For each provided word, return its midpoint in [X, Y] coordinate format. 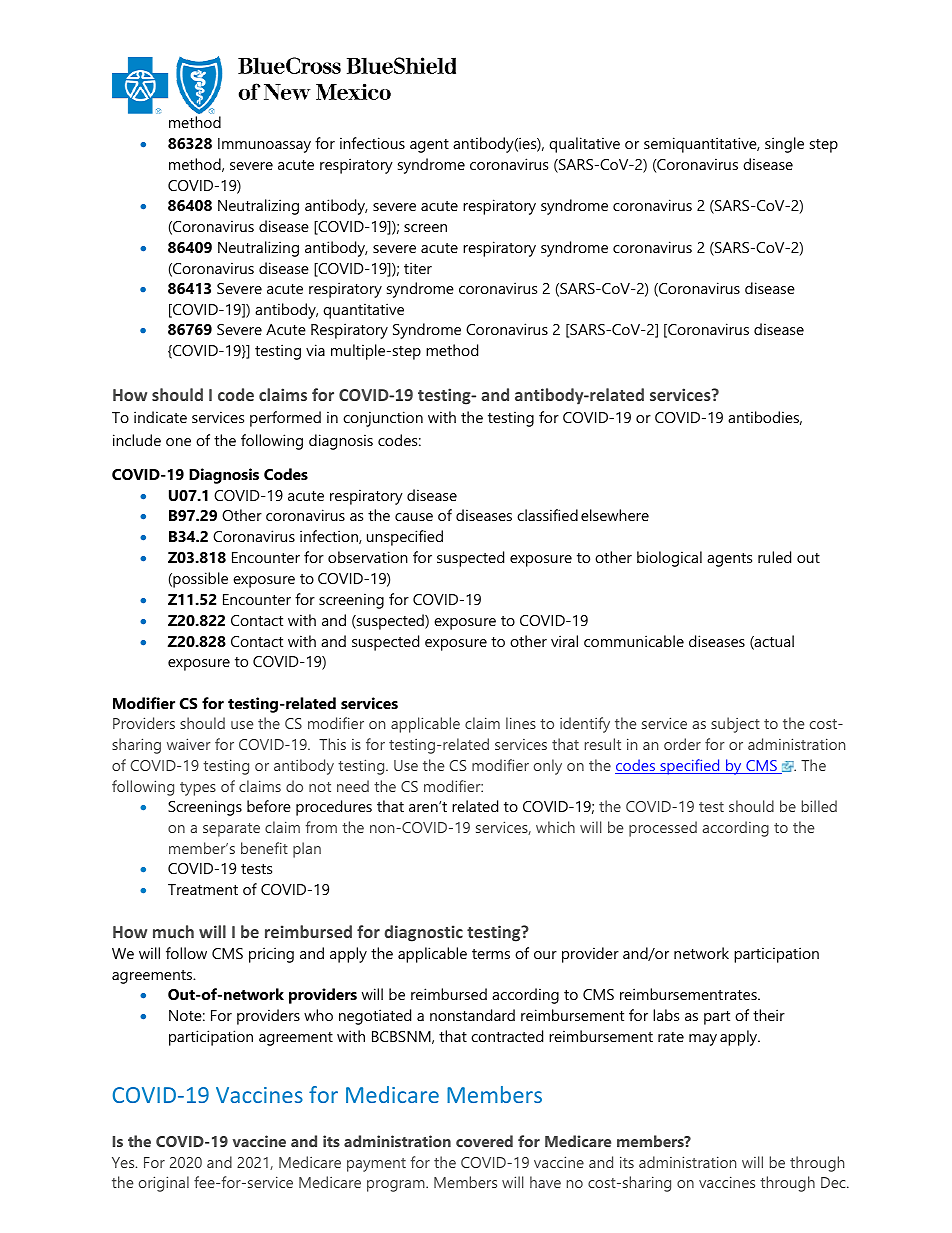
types [198, 789]
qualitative [584, 145]
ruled [774, 557]
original [164, 1184]
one [178, 442]
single [784, 145]
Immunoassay [264, 145]
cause [414, 517]
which [555, 827]
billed [819, 806]
